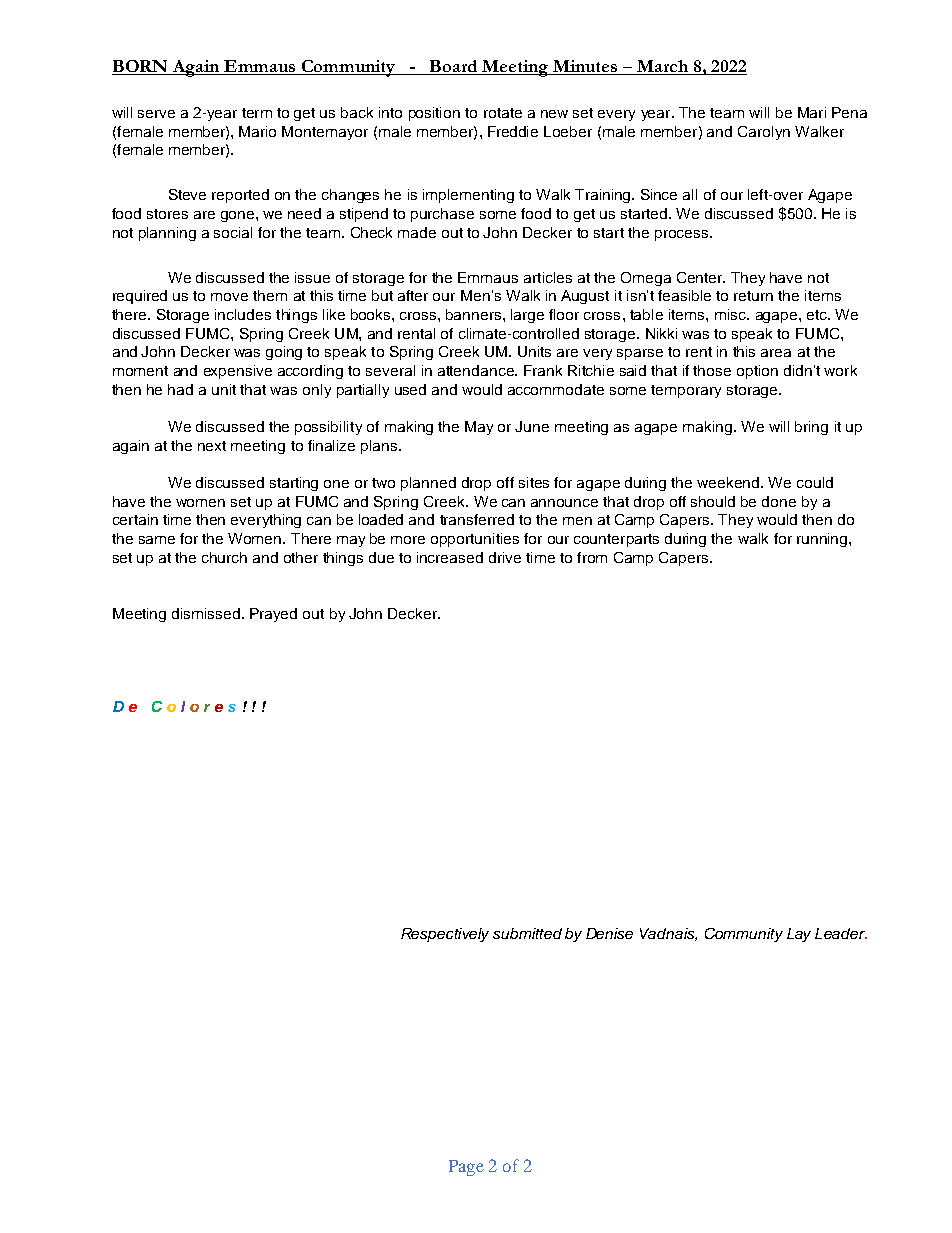  Describe the element at coordinates (505, 557) in the page. I see `drive` at that location.
